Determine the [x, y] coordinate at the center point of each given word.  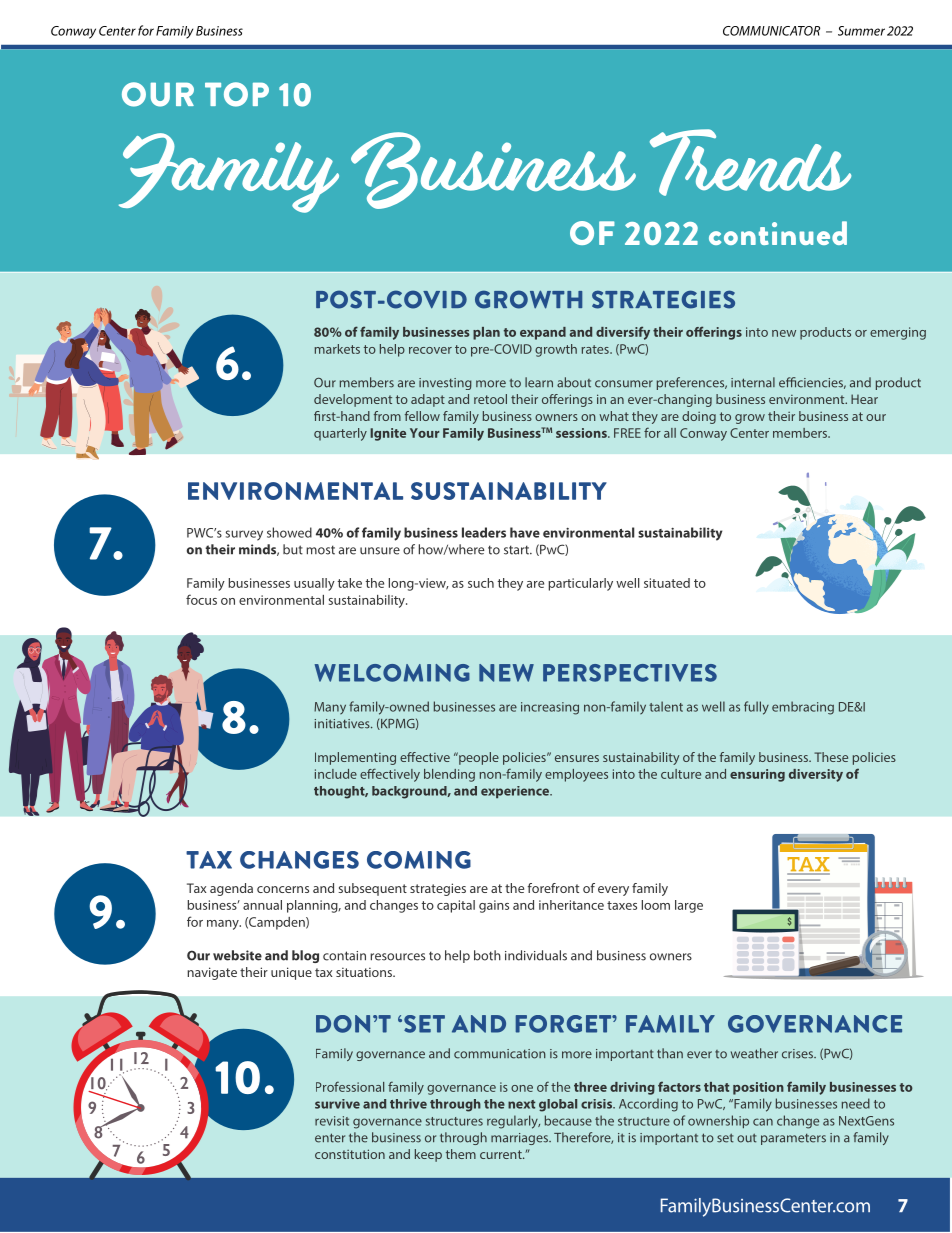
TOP [237, 94]
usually [314, 584]
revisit [332, 1121]
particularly [580, 584]
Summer [861, 31]
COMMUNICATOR [771, 31]
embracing [803, 708]
